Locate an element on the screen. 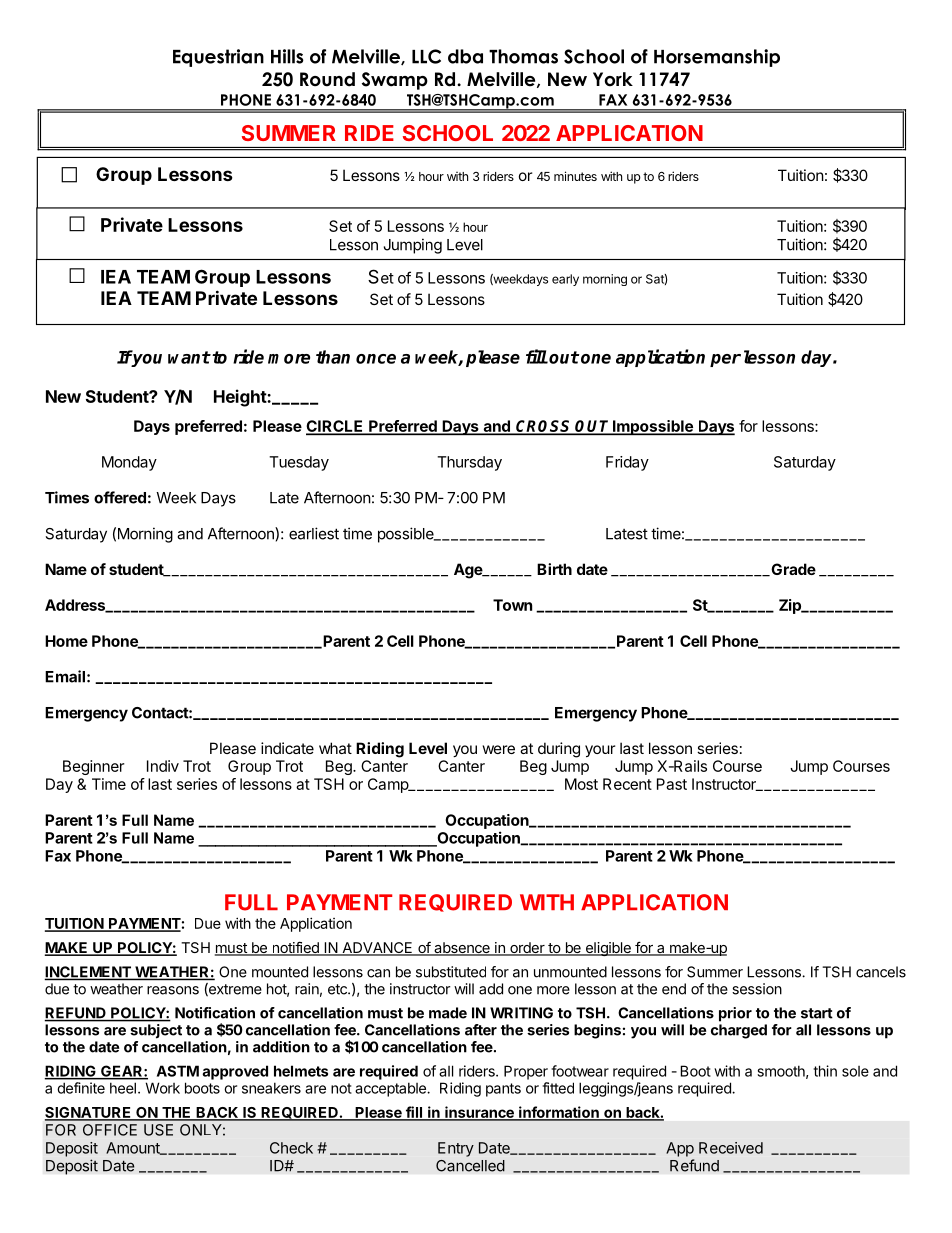  Horsemanship is located at coordinates (717, 58).
